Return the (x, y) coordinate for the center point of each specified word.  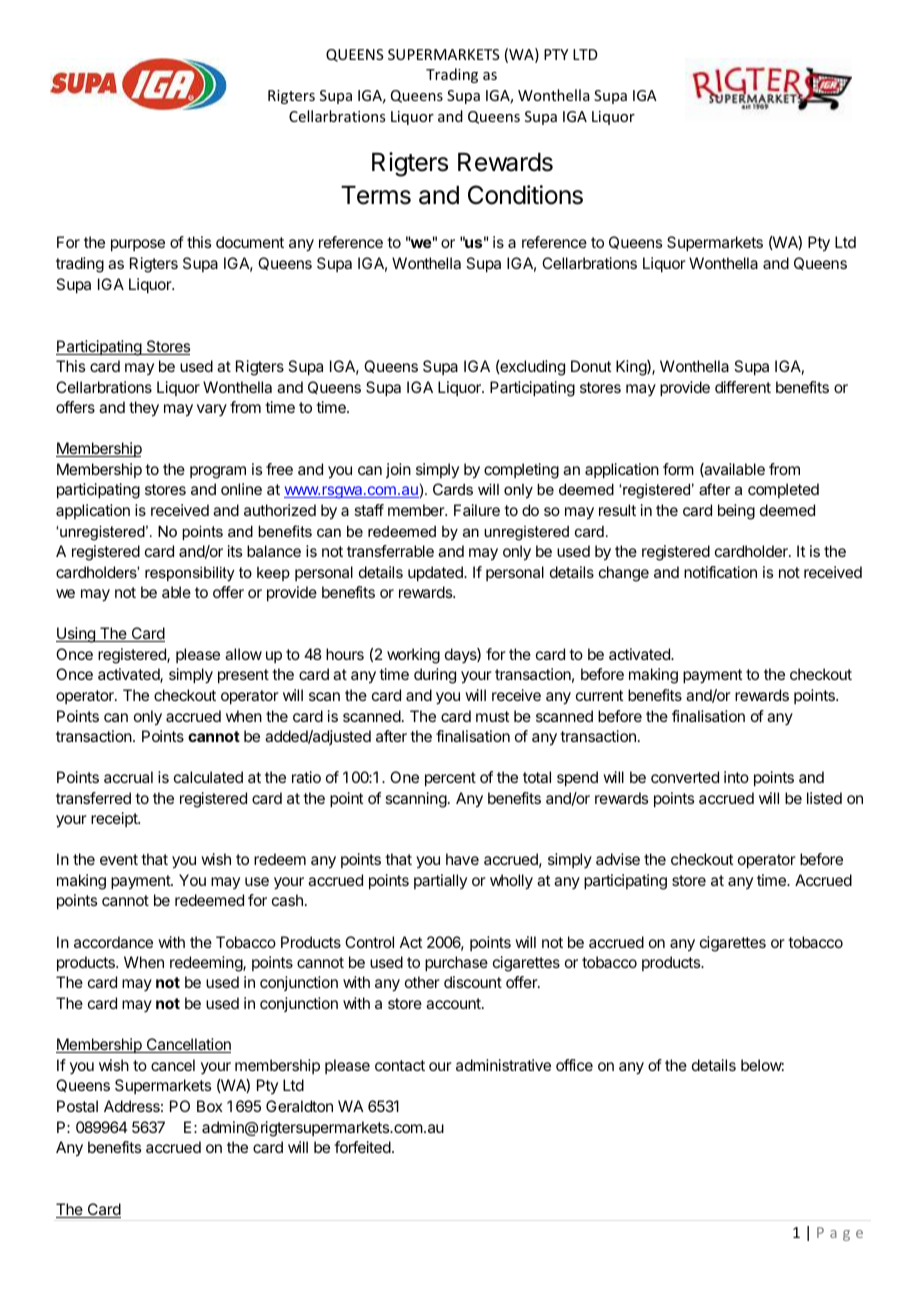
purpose (138, 245)
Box (210, 1106)
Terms (376, 195)
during (435, 676)
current (599, 695)
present (243, 676)
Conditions (525, 195)
